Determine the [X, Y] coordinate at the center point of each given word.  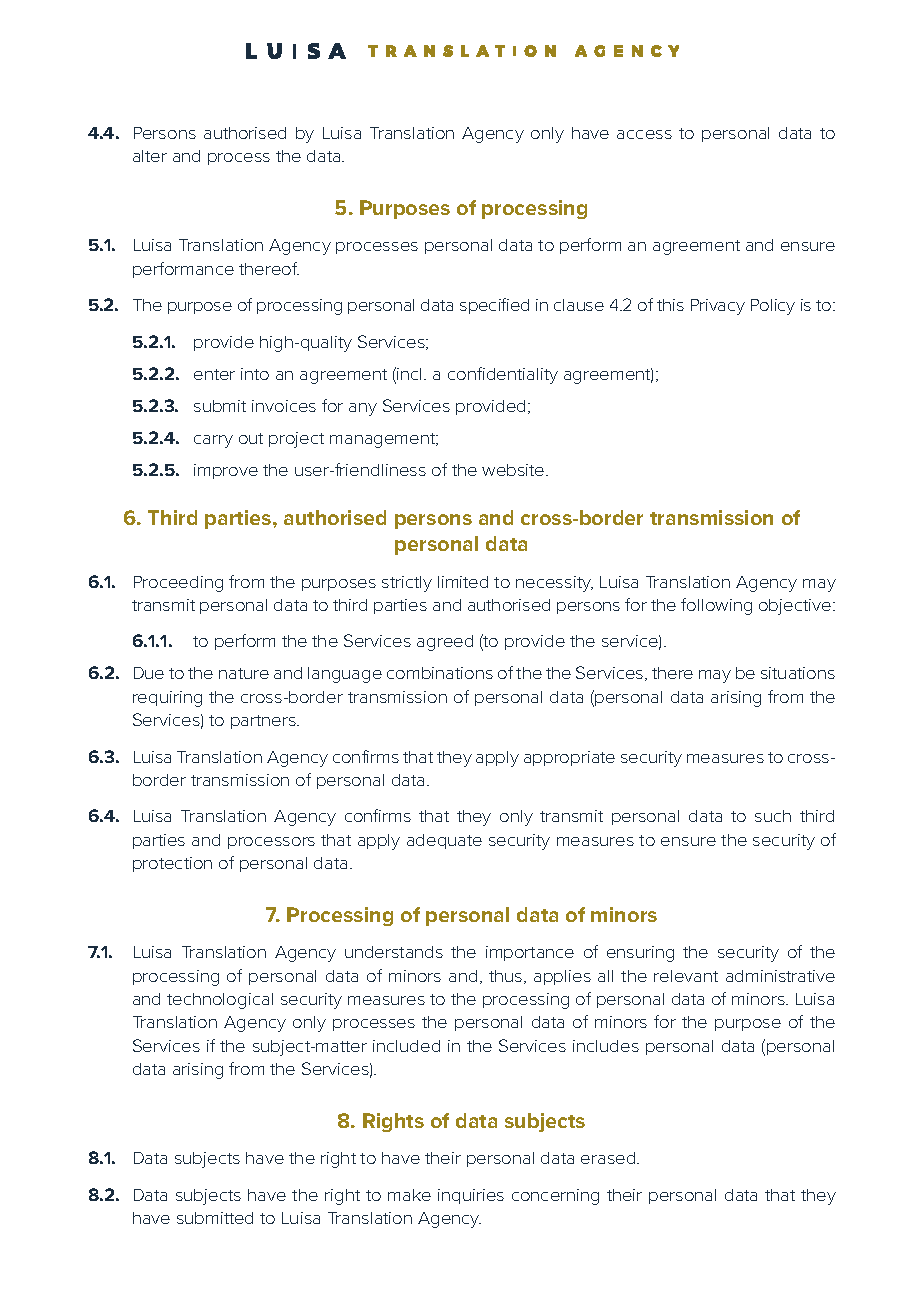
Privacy [718, 307]
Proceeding [178, 584]
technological [220, 1001]
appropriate [569, 758]
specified [494, 306]
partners [264, 722]
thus [507, 977]
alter [150, 156]
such [773, 816]
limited [463, 582]
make [409, 1195]
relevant [686, 976]
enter [214, 374]
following [716, 606]
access [644, 134]
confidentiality [503, 375]
